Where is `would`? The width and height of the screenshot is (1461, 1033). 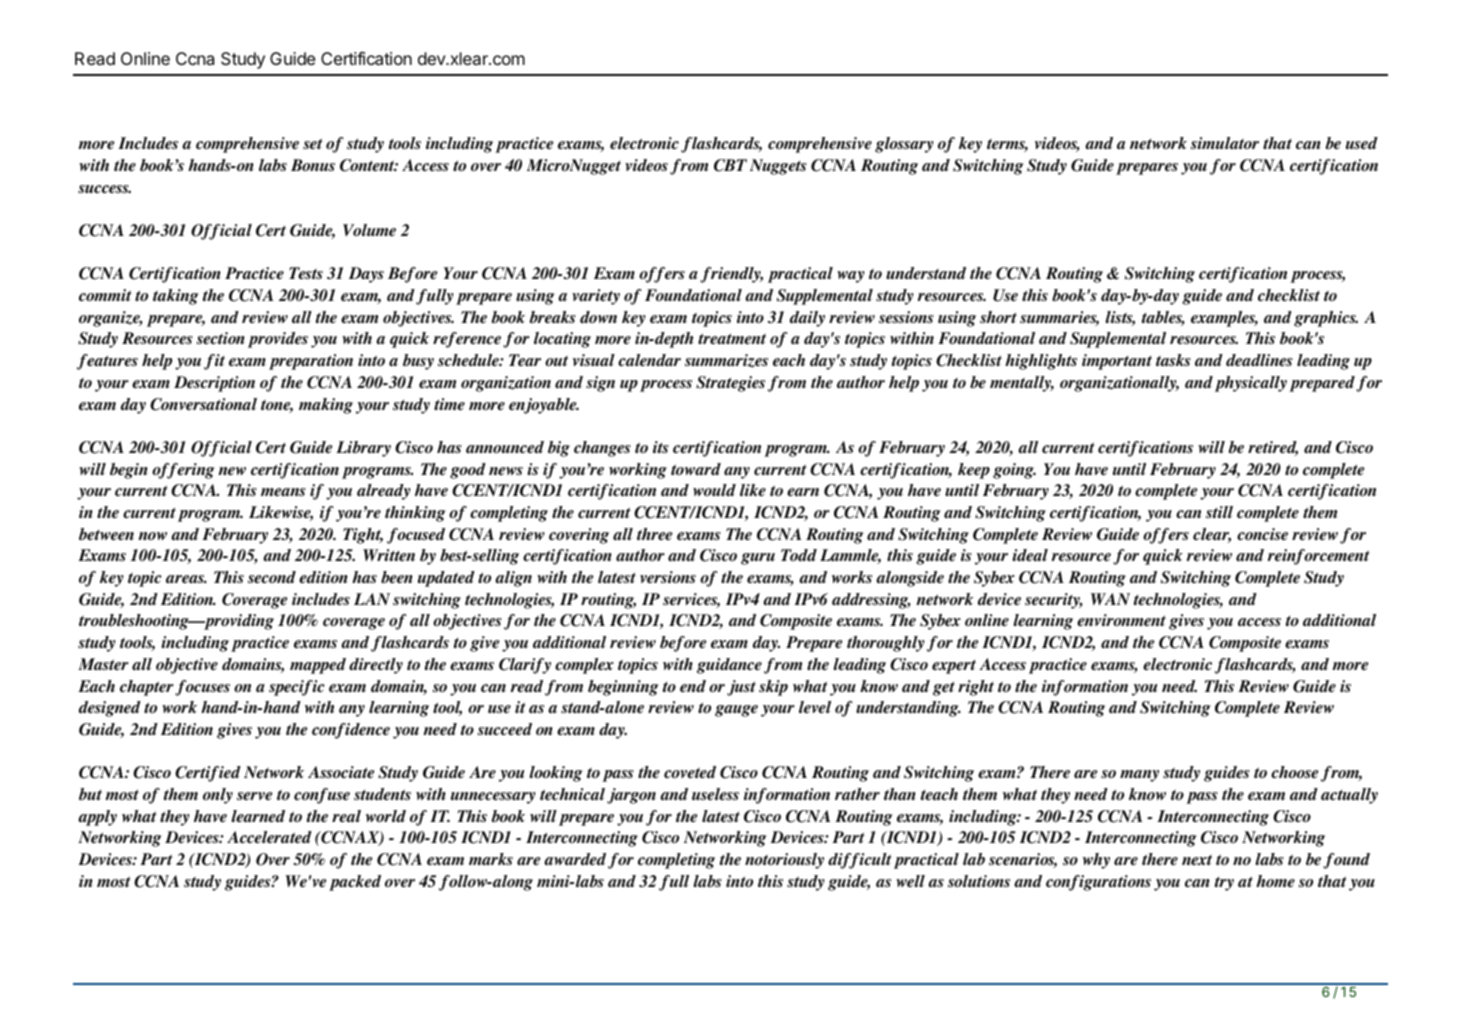
would is located at coordinates (714, 490).
